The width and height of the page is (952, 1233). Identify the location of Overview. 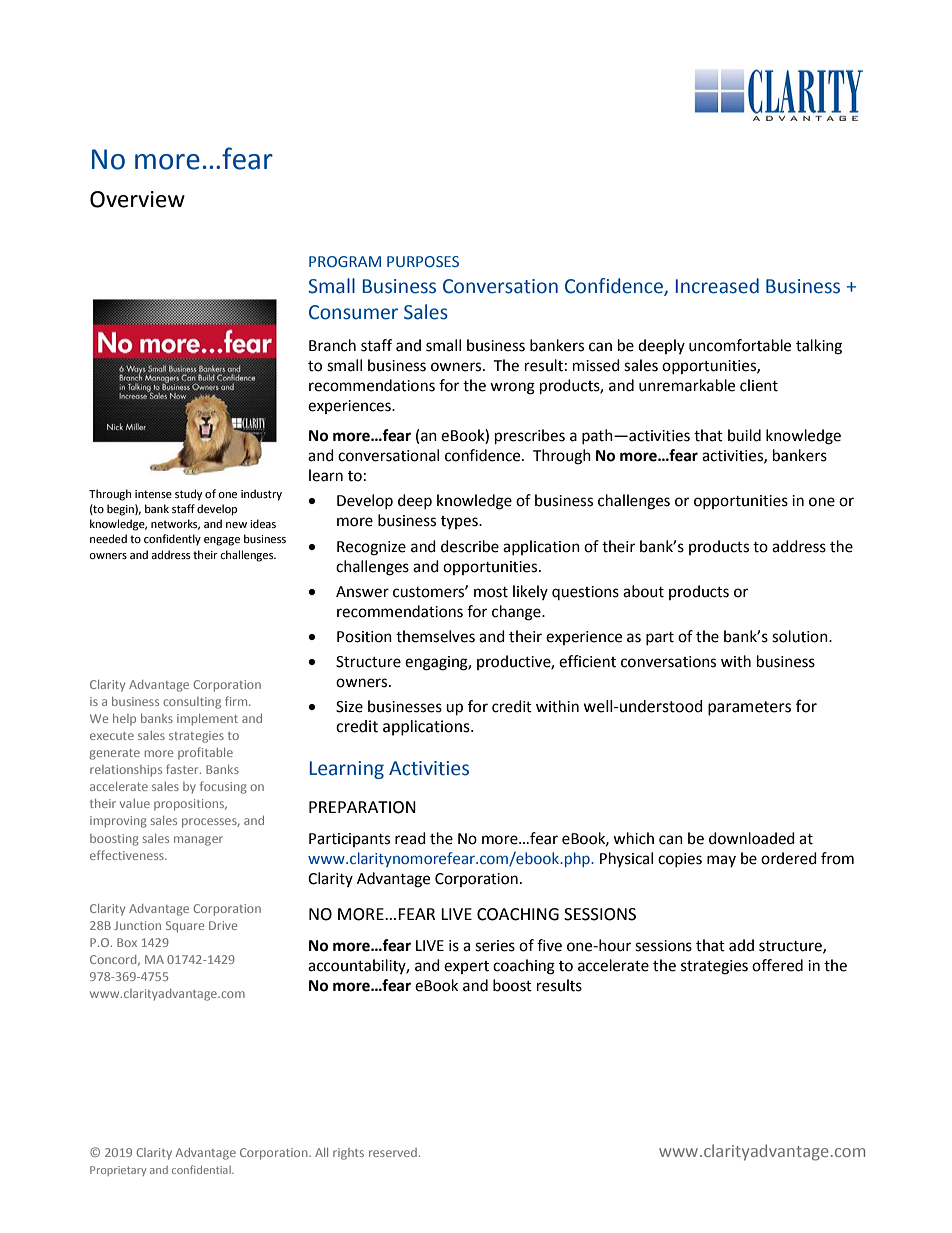
(137, 199).
